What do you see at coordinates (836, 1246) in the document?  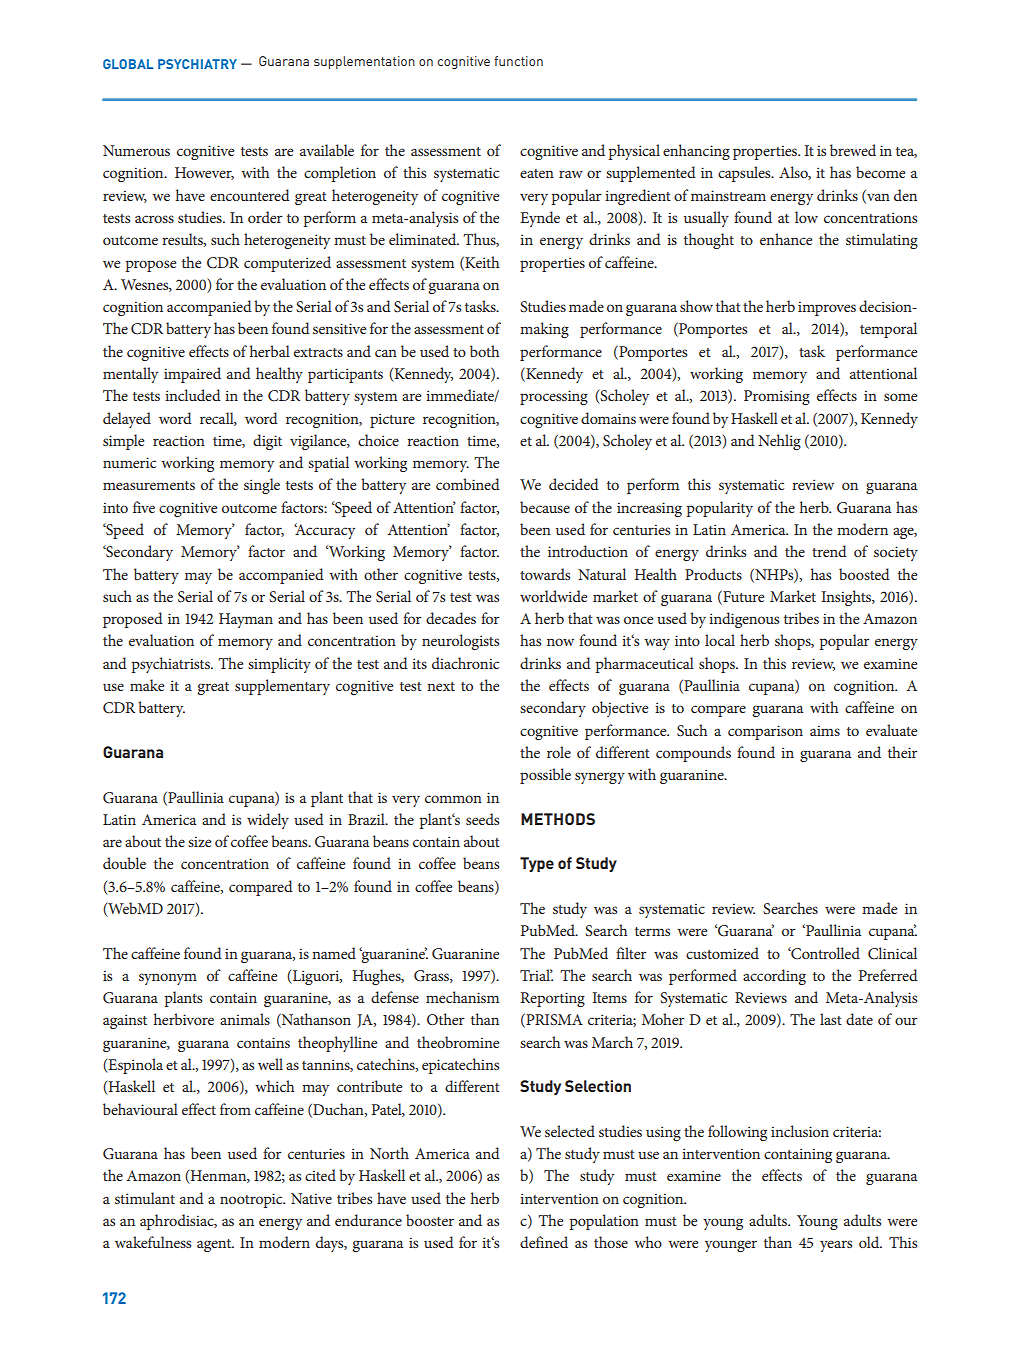 I see `years` at bounding box center [836, 1246].
